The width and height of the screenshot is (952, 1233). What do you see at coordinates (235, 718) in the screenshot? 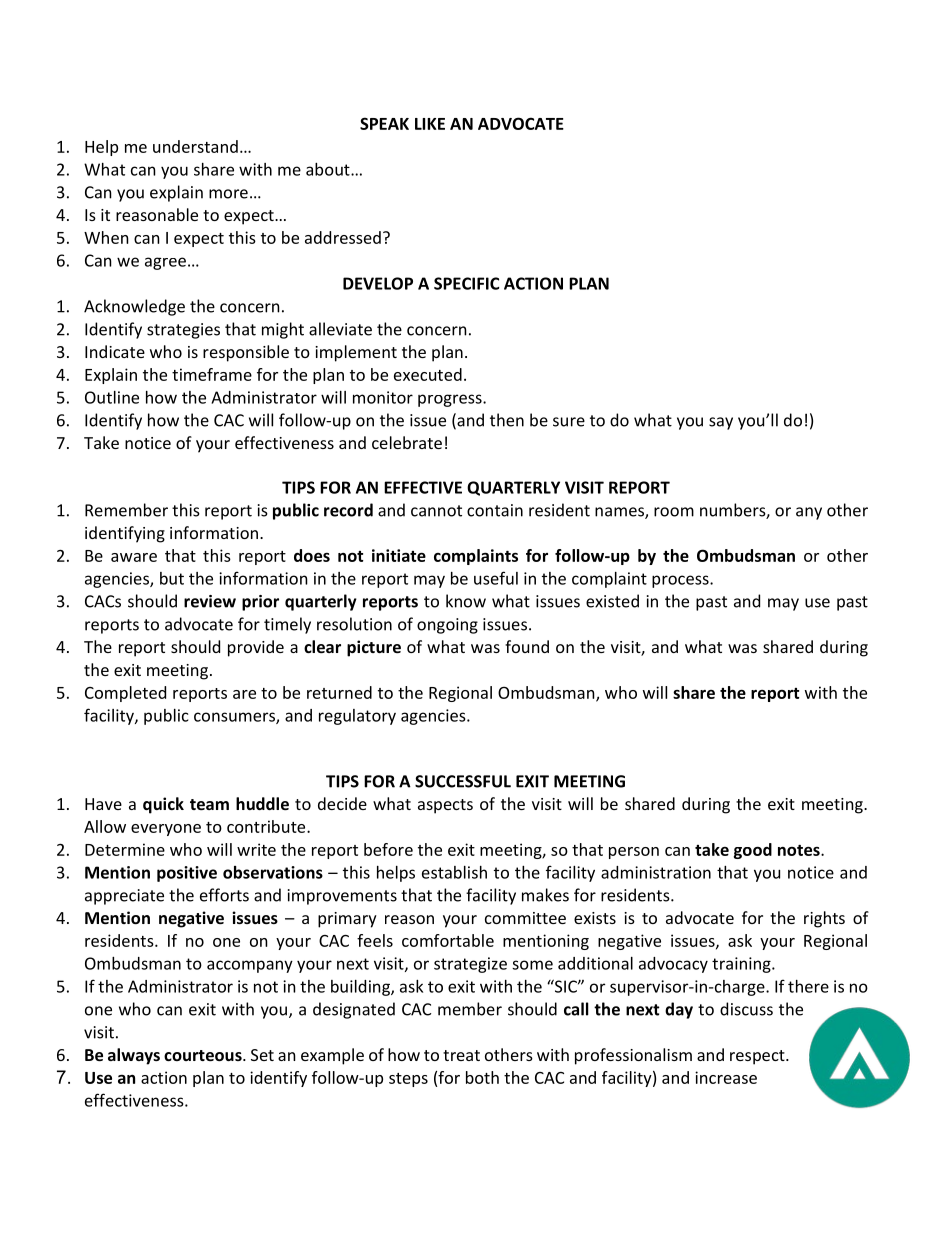
I see `consumers` at bounding box center [235, 718].
